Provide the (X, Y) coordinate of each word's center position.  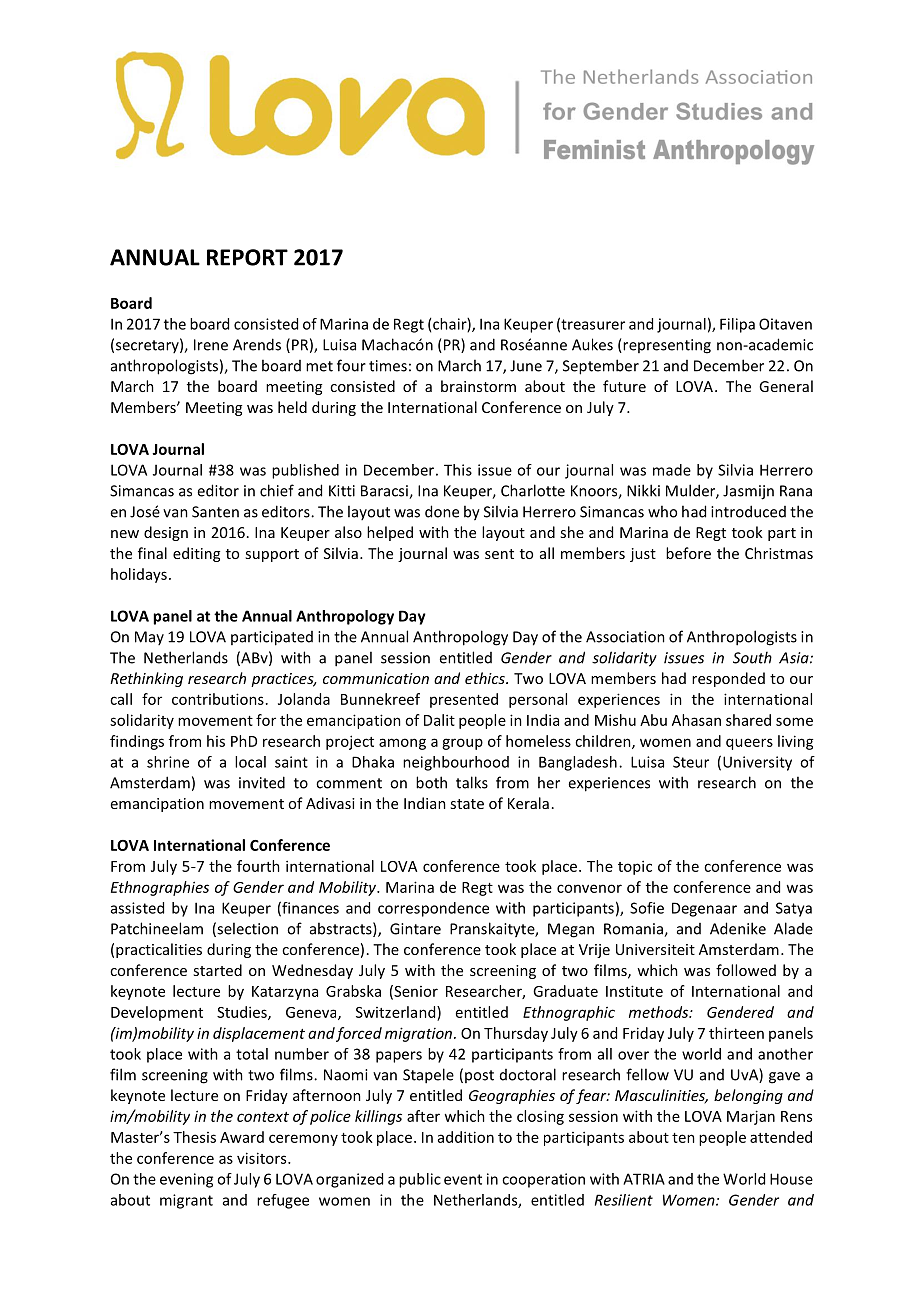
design (166, 533)
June (526, 366)
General (786, 386)
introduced (748, 511)
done (442, 511)
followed (746, 970)
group (462, 744)
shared (748, 720)
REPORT (247, 257)
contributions (218, 699)
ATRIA (644, 1179)
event (463, 1179)
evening (186, 1180)
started (217, 970)
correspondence (433, 909)
